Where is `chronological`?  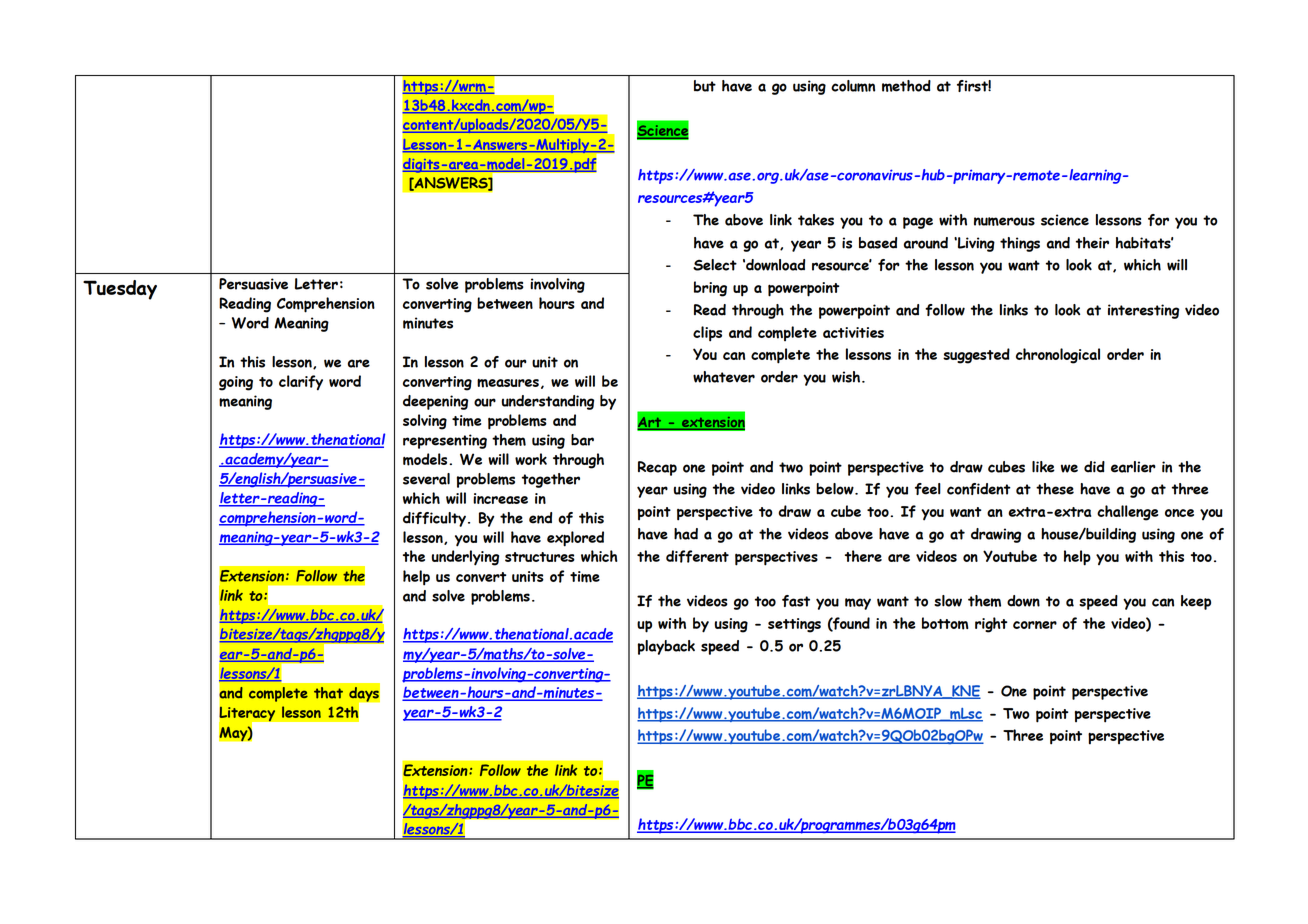
chronological is located at coordinates (1058, 356).
